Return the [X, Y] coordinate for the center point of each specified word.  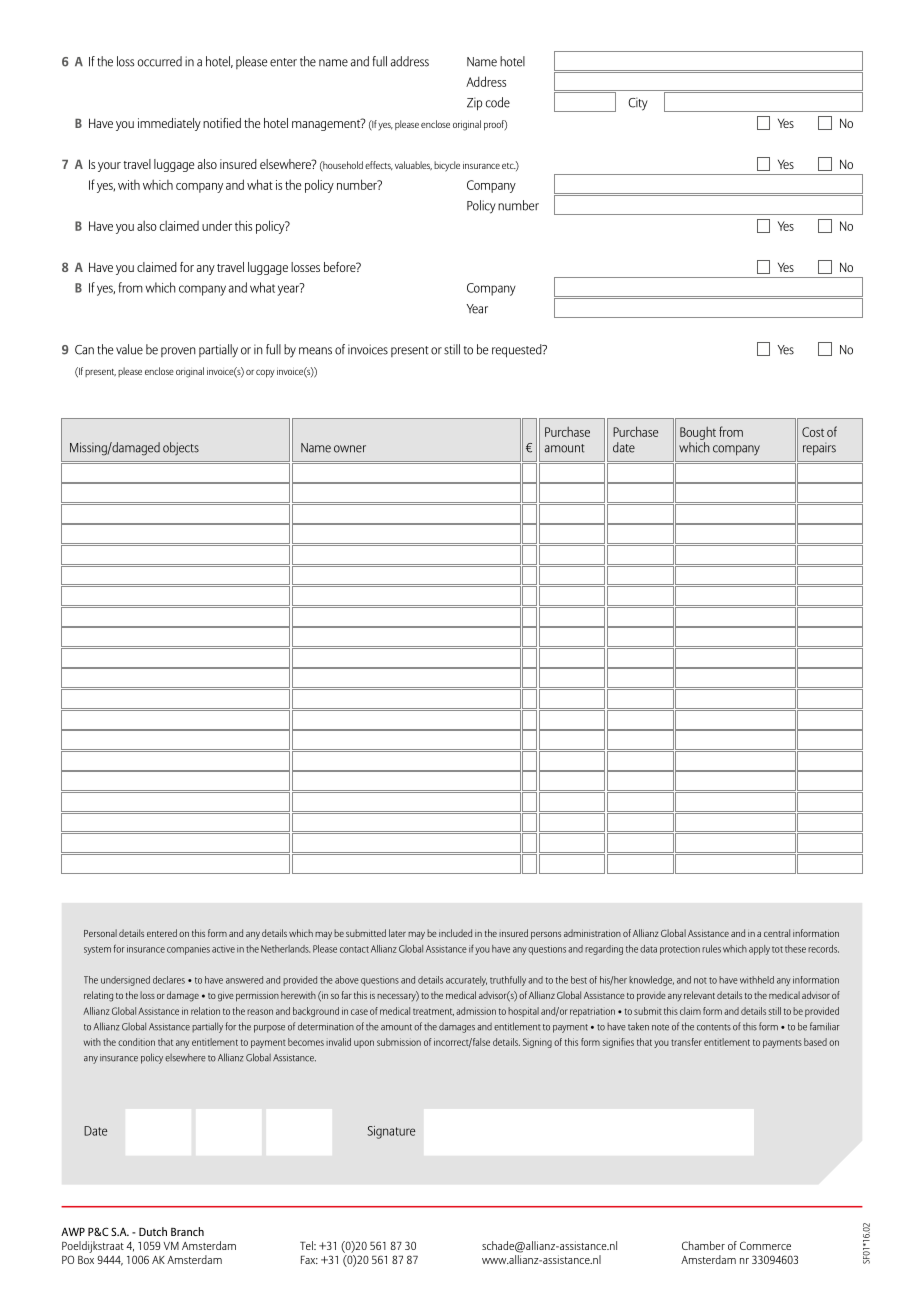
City [638, 104]
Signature [391, 1132]
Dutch [153, 1231]
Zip [474, 104]
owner [350, 449]
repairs [819, 449]
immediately [169, 124]
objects [181, 448]
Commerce [765, 1245]
